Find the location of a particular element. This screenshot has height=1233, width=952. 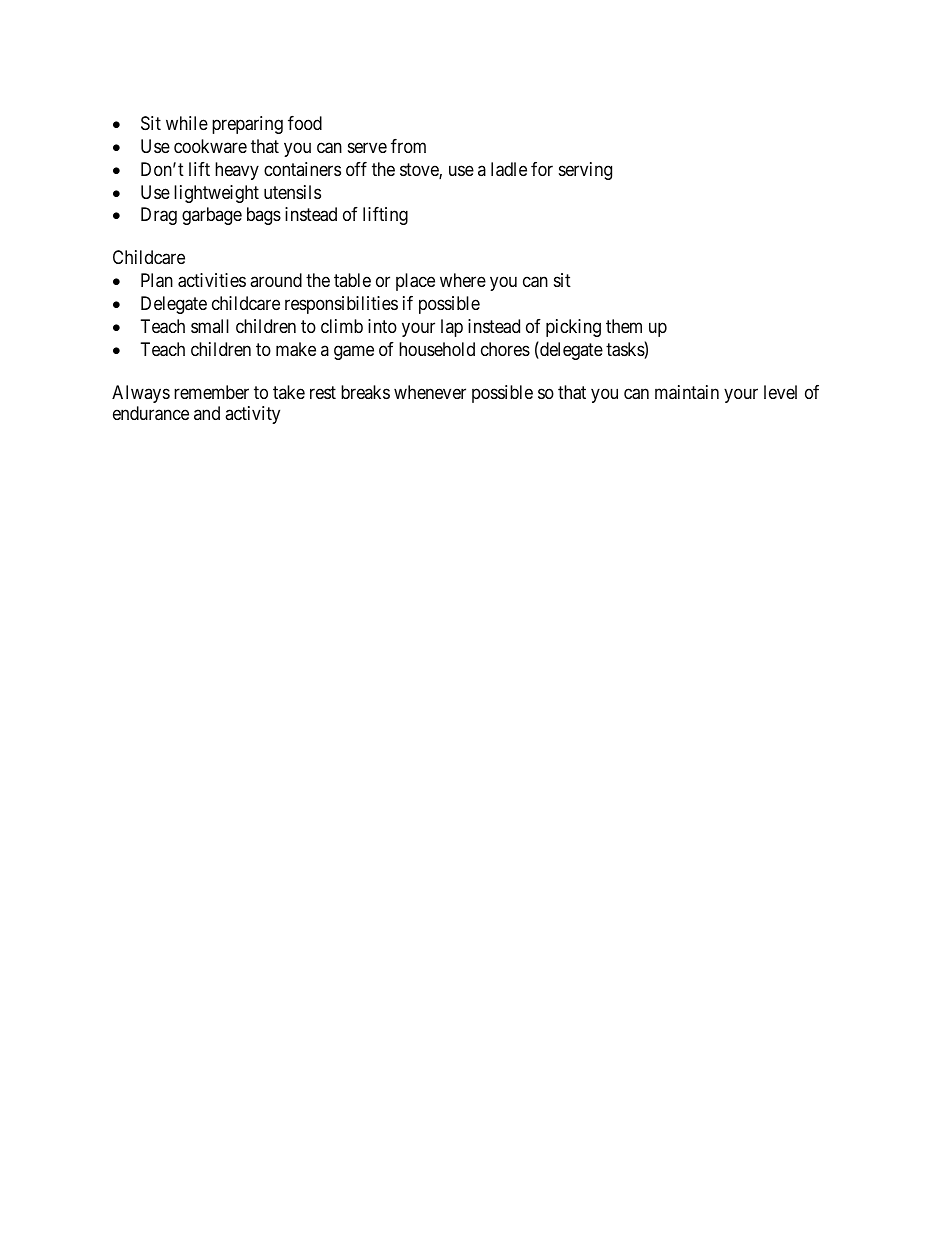

household is located at coordinates (437, 349).
